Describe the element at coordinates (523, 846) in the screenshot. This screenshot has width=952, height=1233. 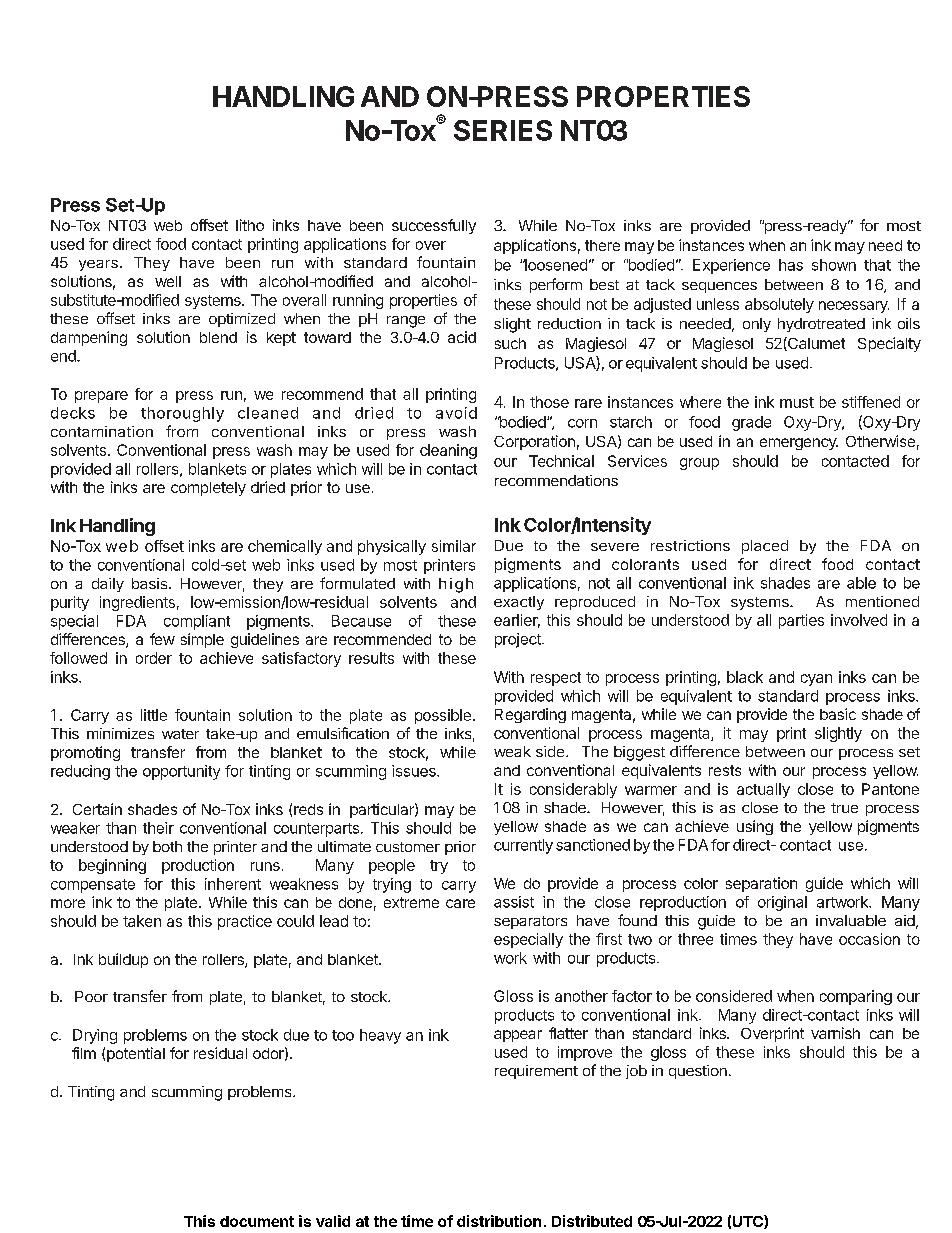
I see `currently` at that location.
